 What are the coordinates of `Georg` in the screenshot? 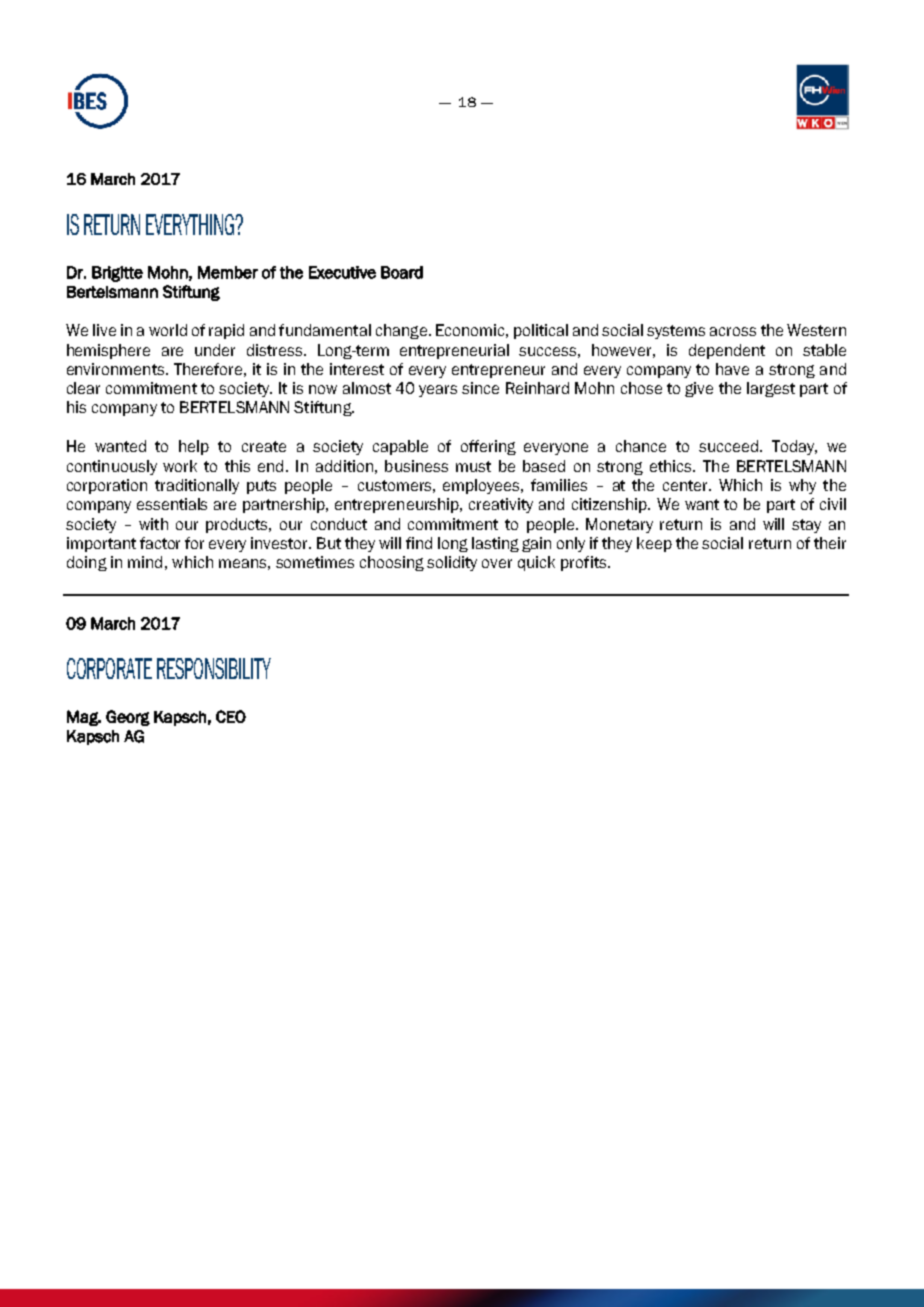 It's located at (128, 718).
